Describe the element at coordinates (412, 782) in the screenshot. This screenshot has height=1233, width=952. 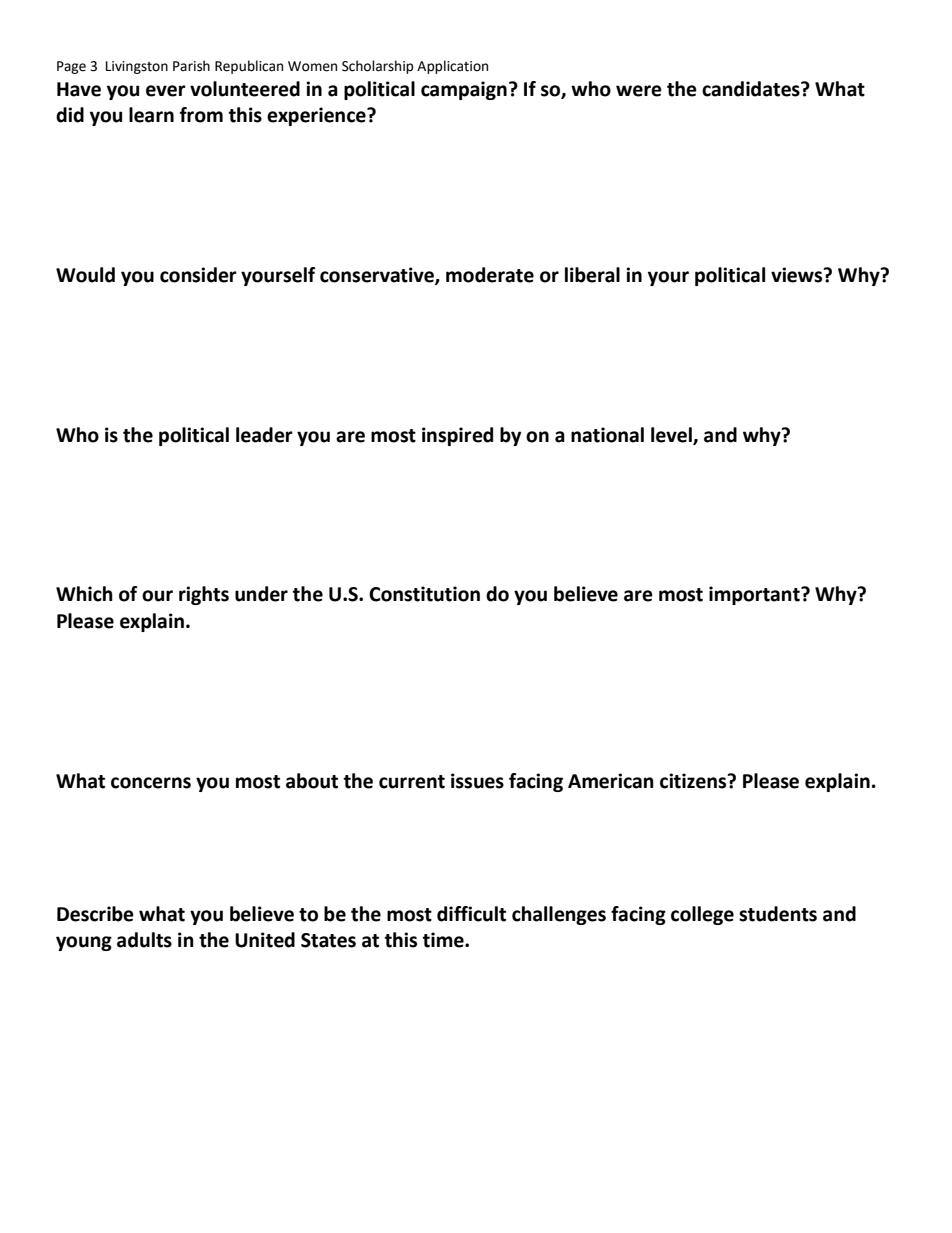
I see `current` at that location.
